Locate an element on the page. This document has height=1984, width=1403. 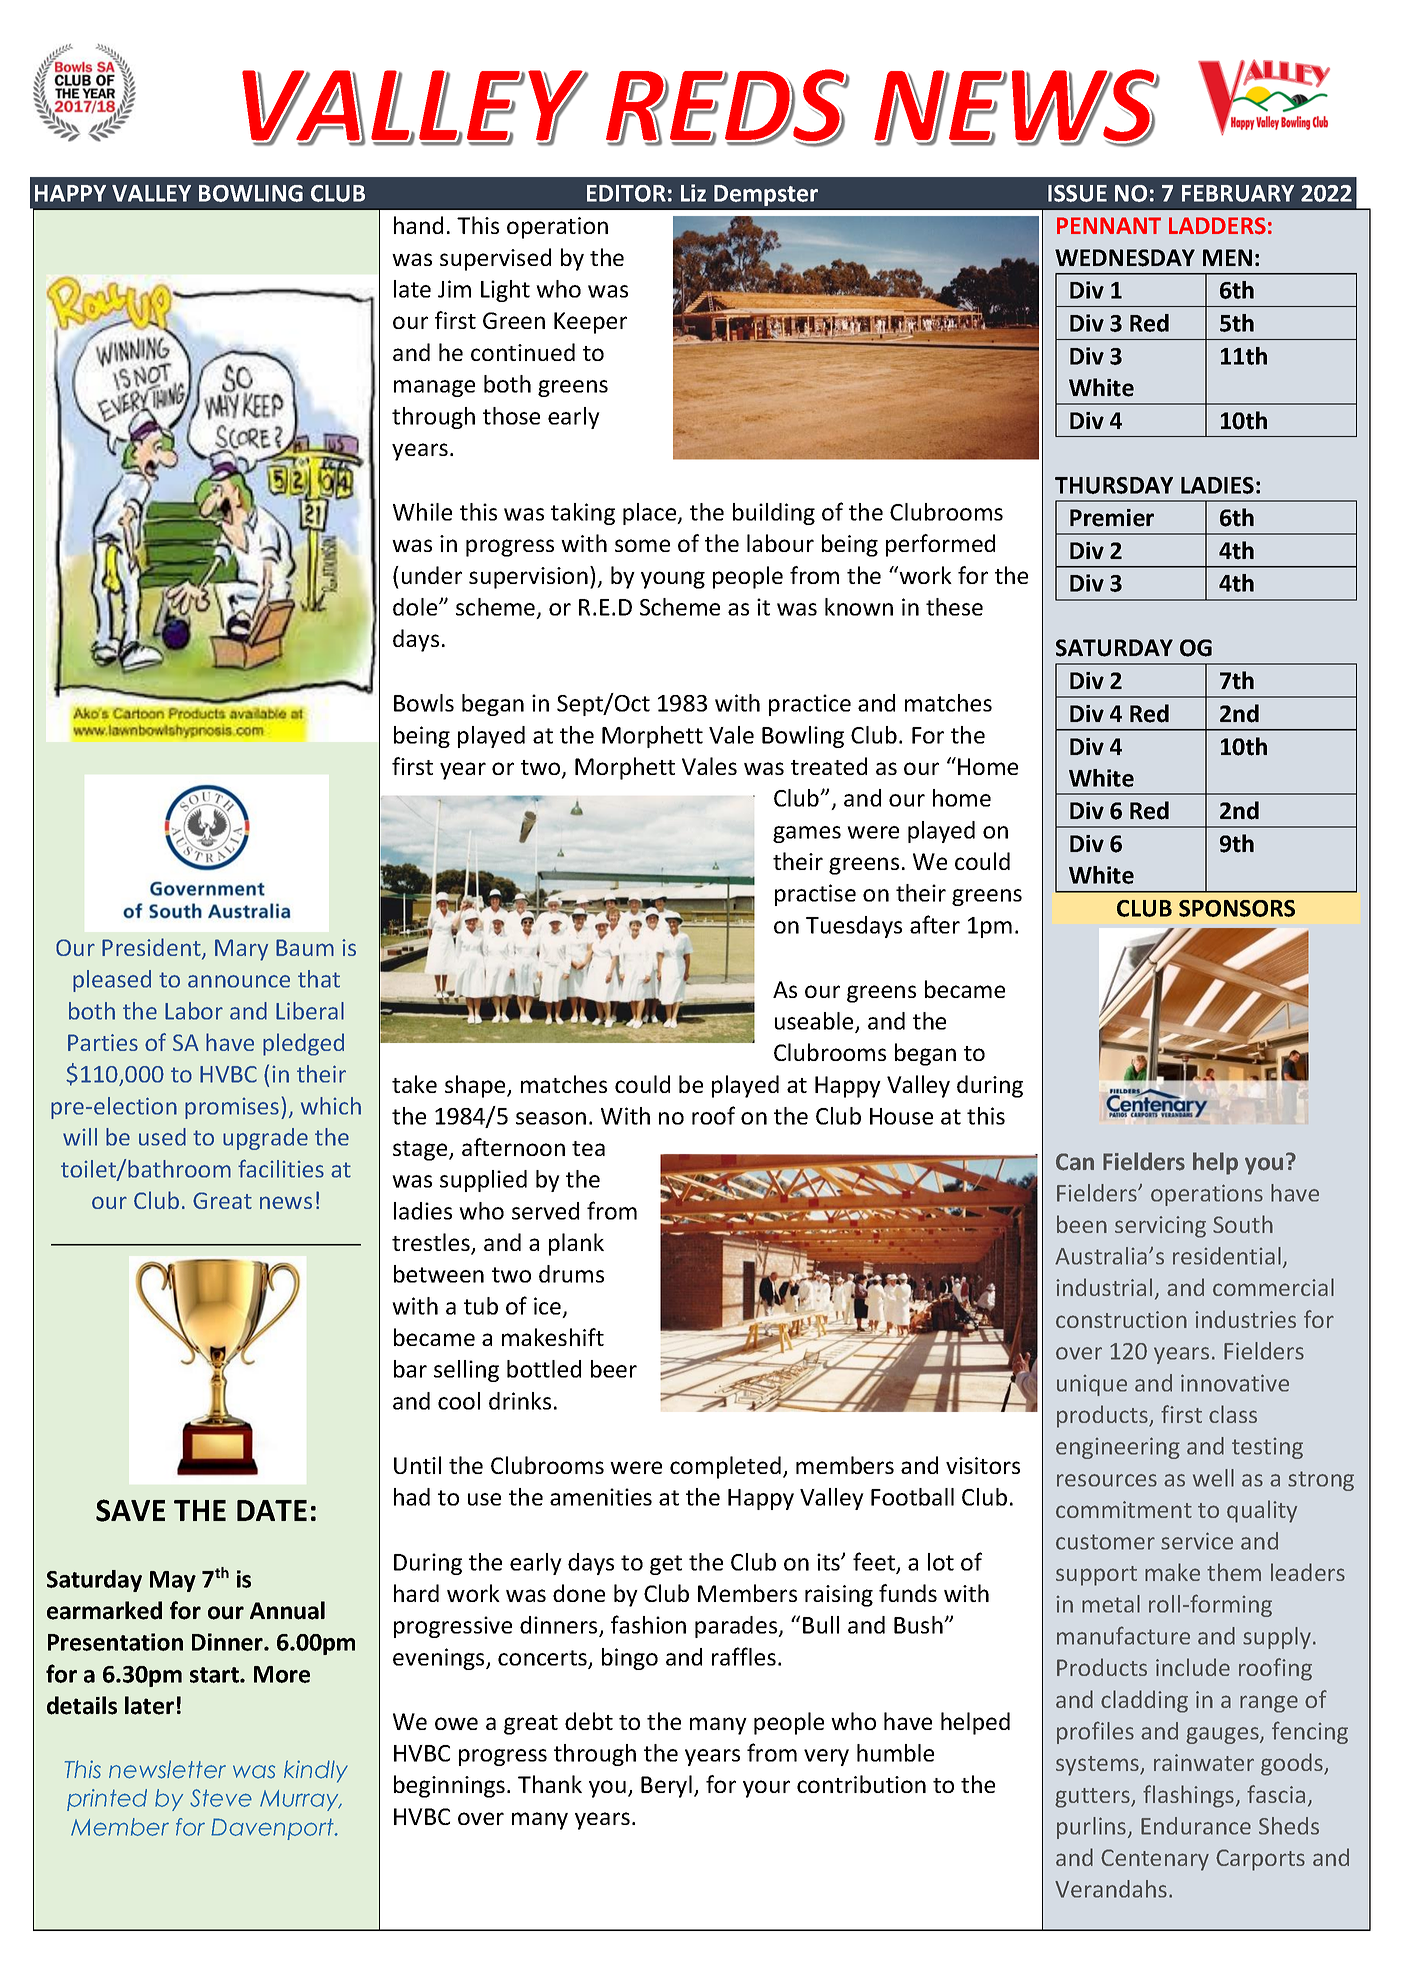
useable is located at coordinates (815, 1022).
